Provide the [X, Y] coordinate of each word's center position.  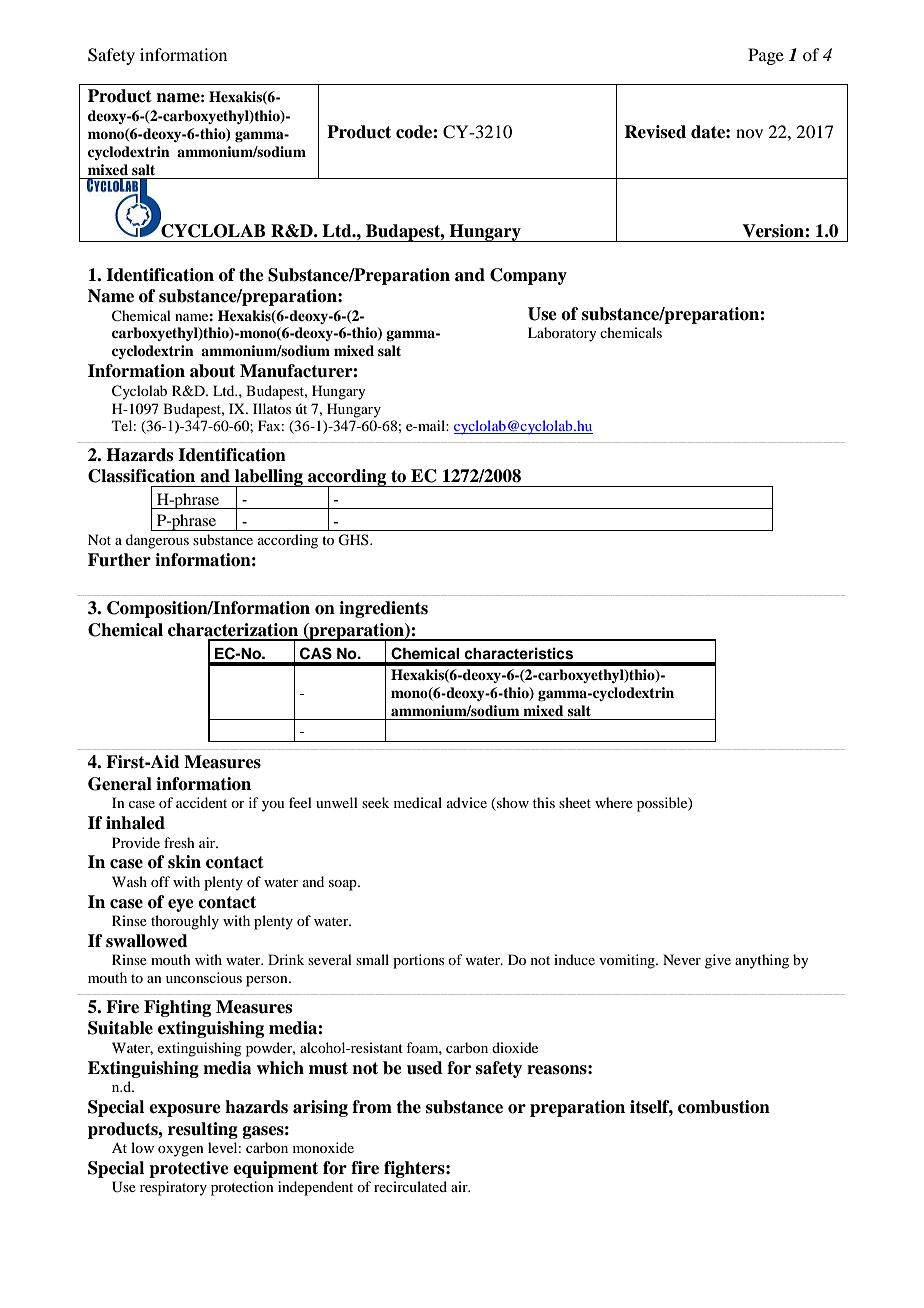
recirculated [410, 1186]
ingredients [383, 609]
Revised [655, 132]
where [614, 802]
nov [749, 133]
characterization [233, 630]
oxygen [181, 1151]
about [212, 371]
